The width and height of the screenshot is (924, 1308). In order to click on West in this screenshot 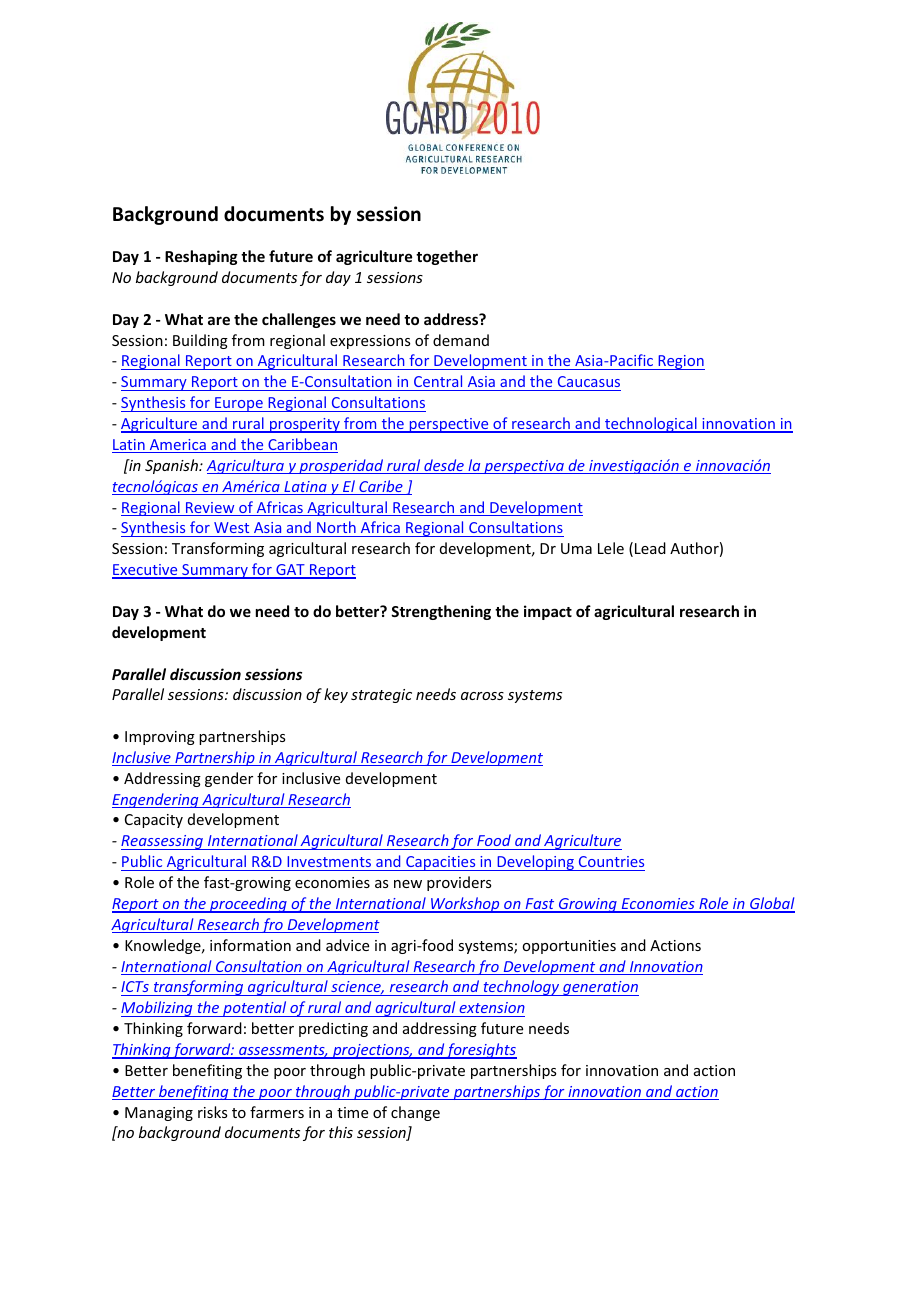, I will do `click(231, 527)`.
